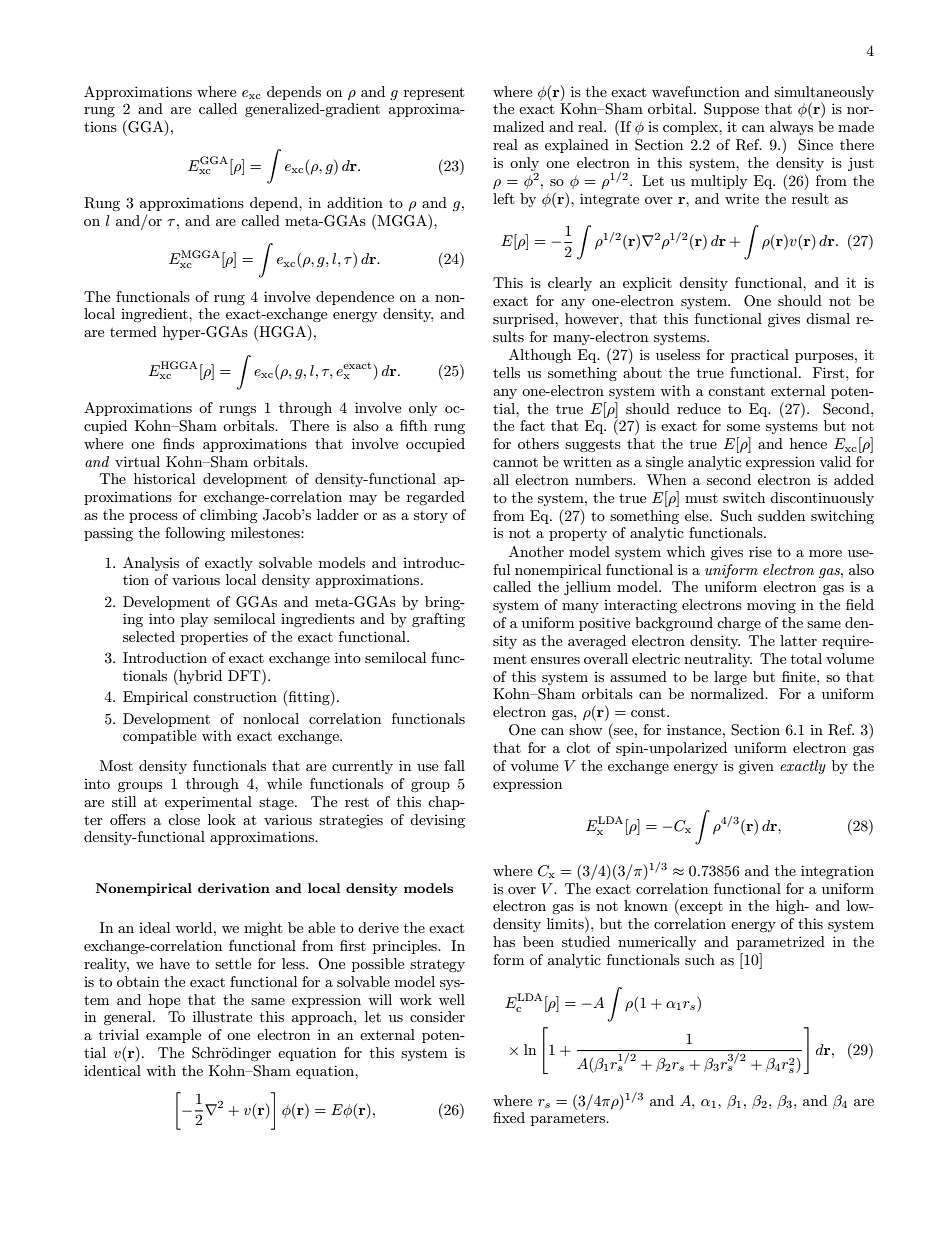  I want to click on explained, so click(577, 146).
